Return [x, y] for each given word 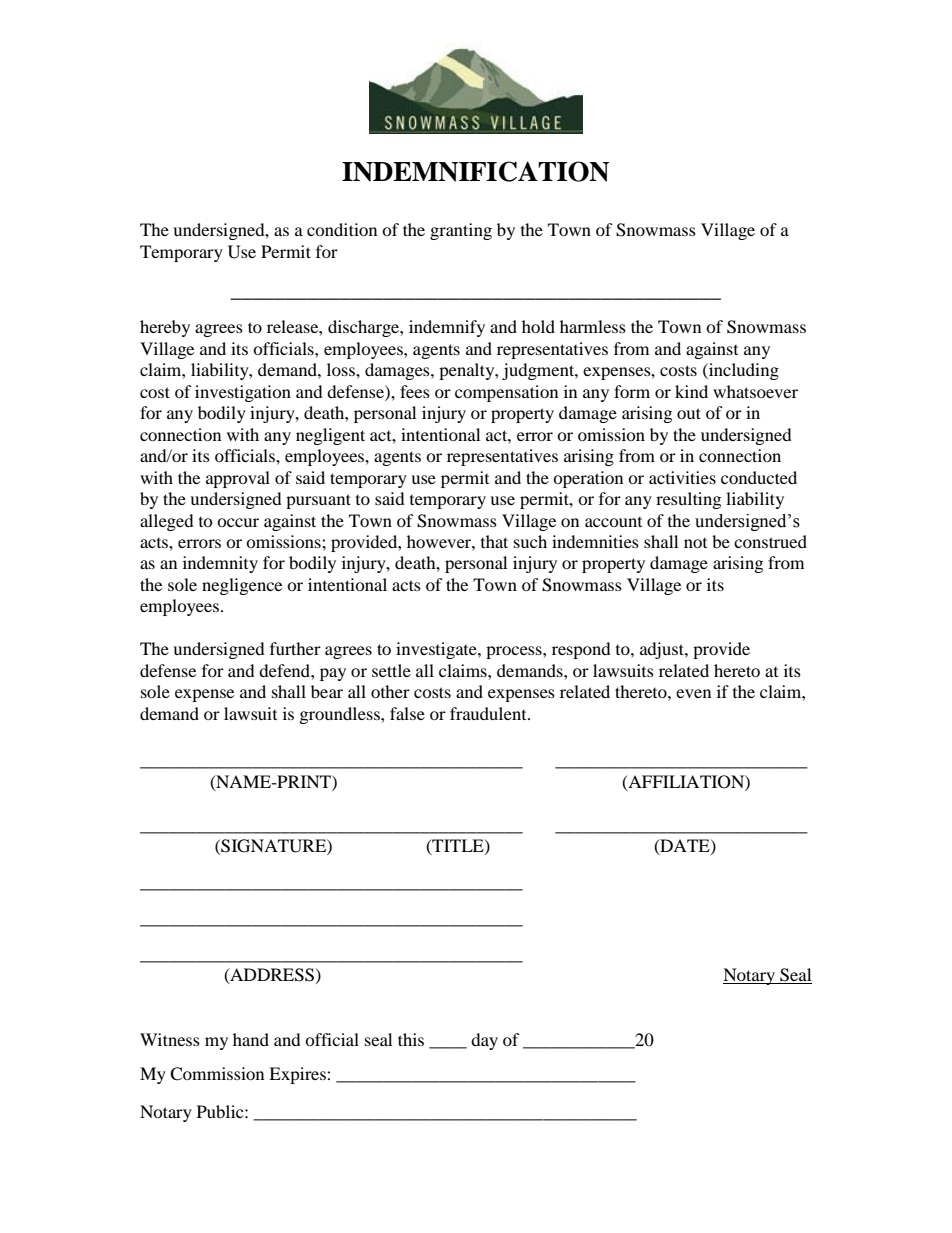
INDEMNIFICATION [475, 171]
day [484, 1041]
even [693, 693]
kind [691, 391]
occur [238, 522]
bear [327, 691]
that [494, 541]
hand [251, 1039]
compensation [506, 393]
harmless [593, 326]
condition [342, 229]
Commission [217, 1074]
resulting [688, 500]
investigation [243, 393]
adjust [663, 650]
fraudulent [489, 713]
